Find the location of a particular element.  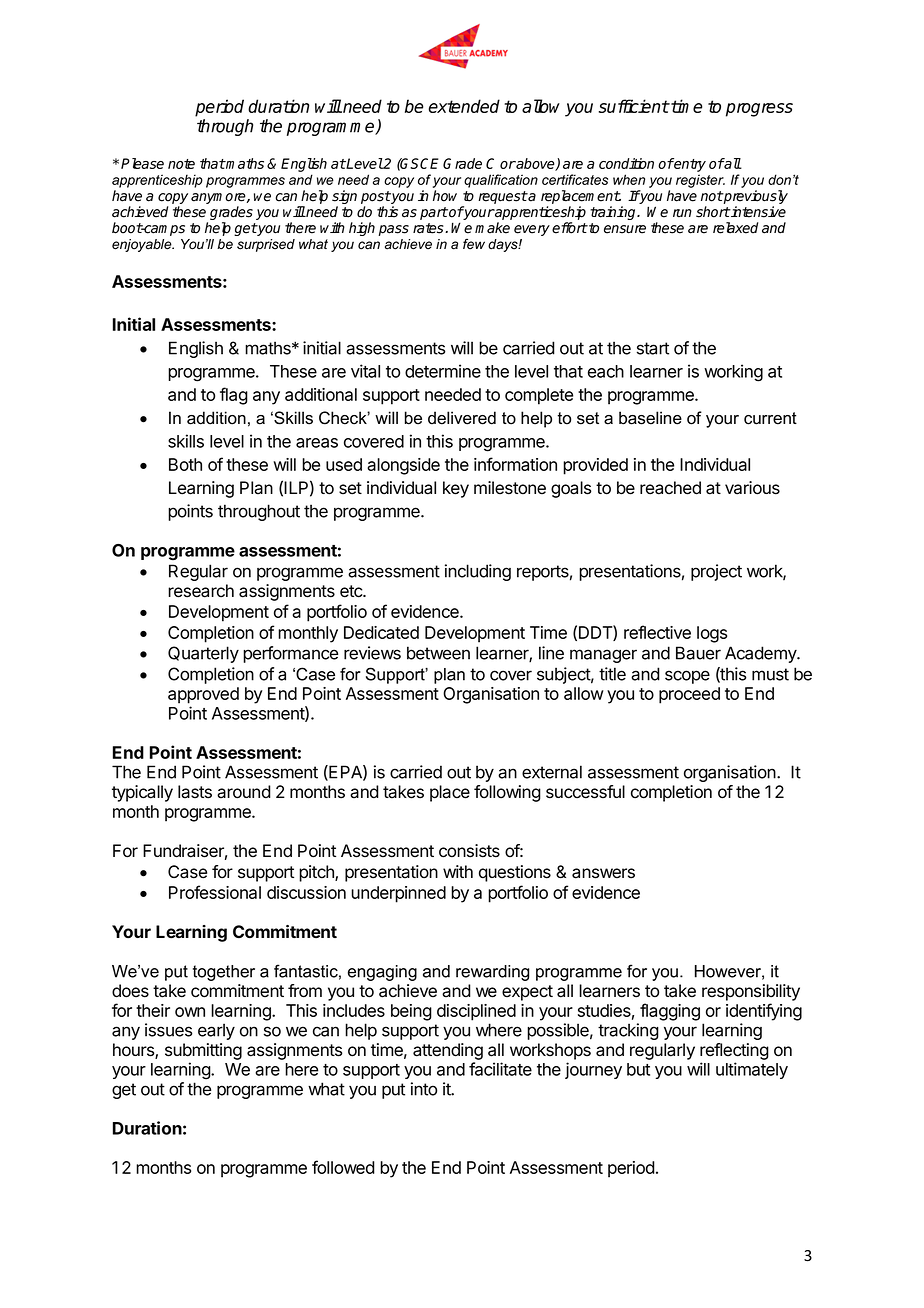

between is located at coordinates (438, 653).
